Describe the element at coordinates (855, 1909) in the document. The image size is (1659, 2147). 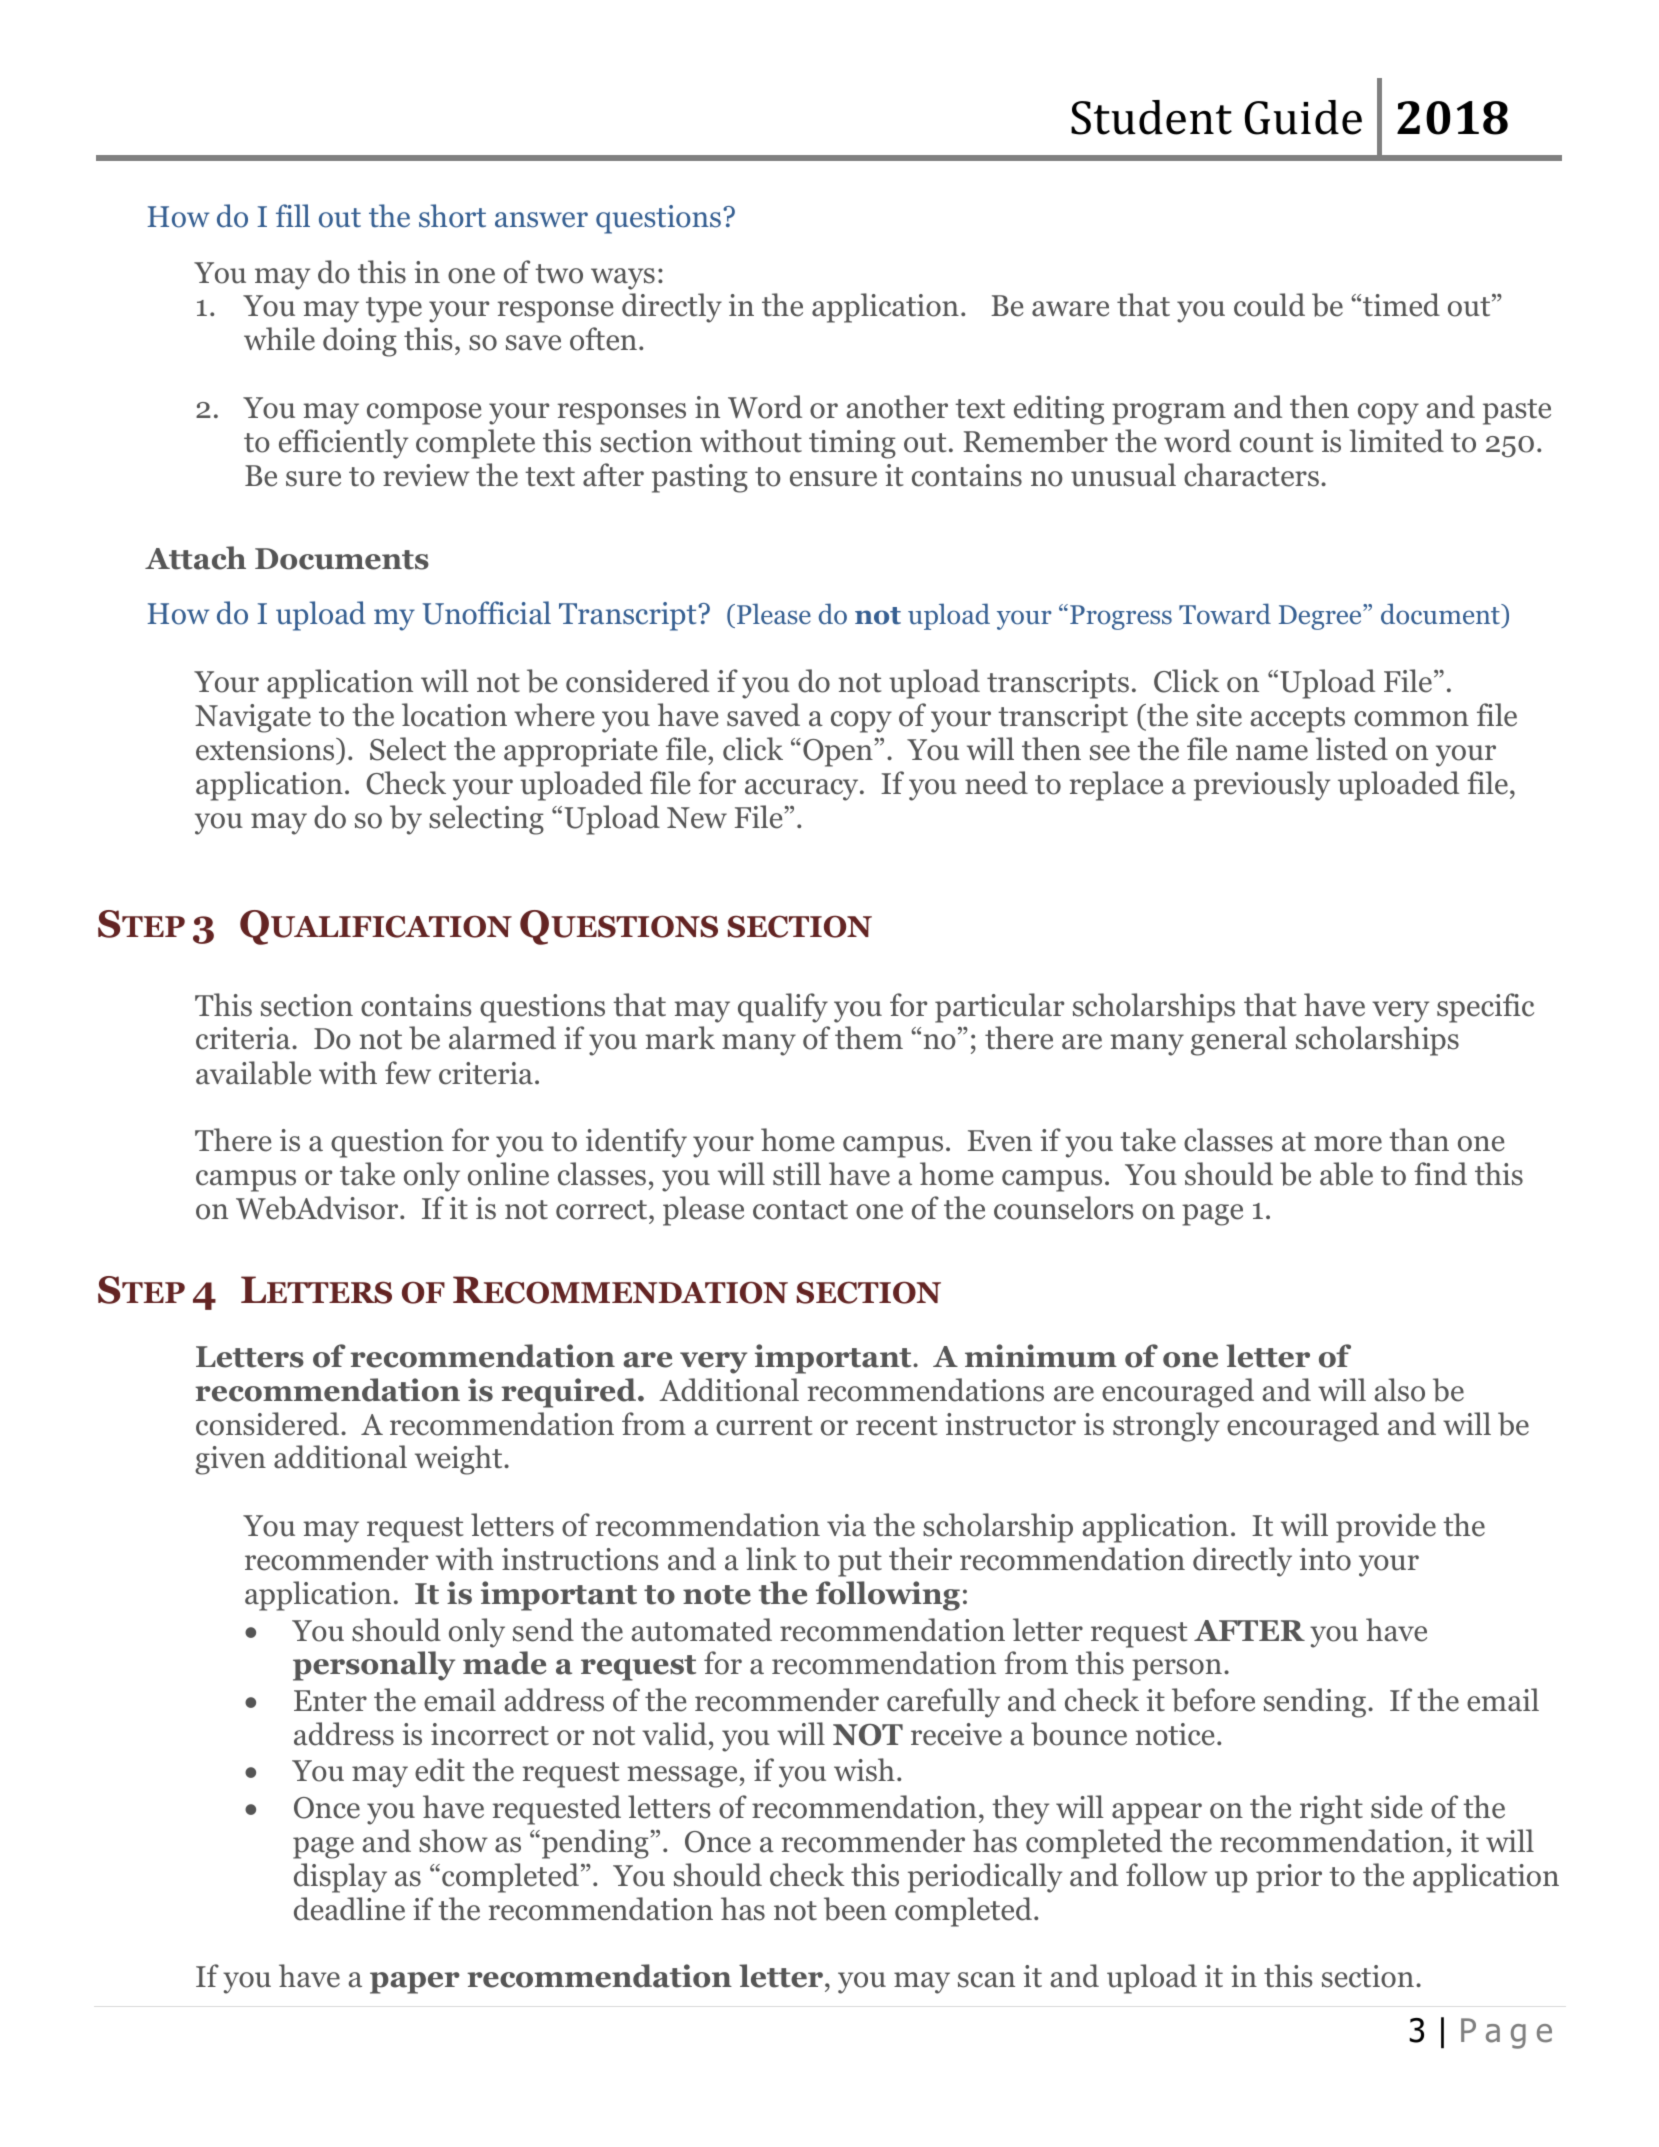
I see `been` at that location.
